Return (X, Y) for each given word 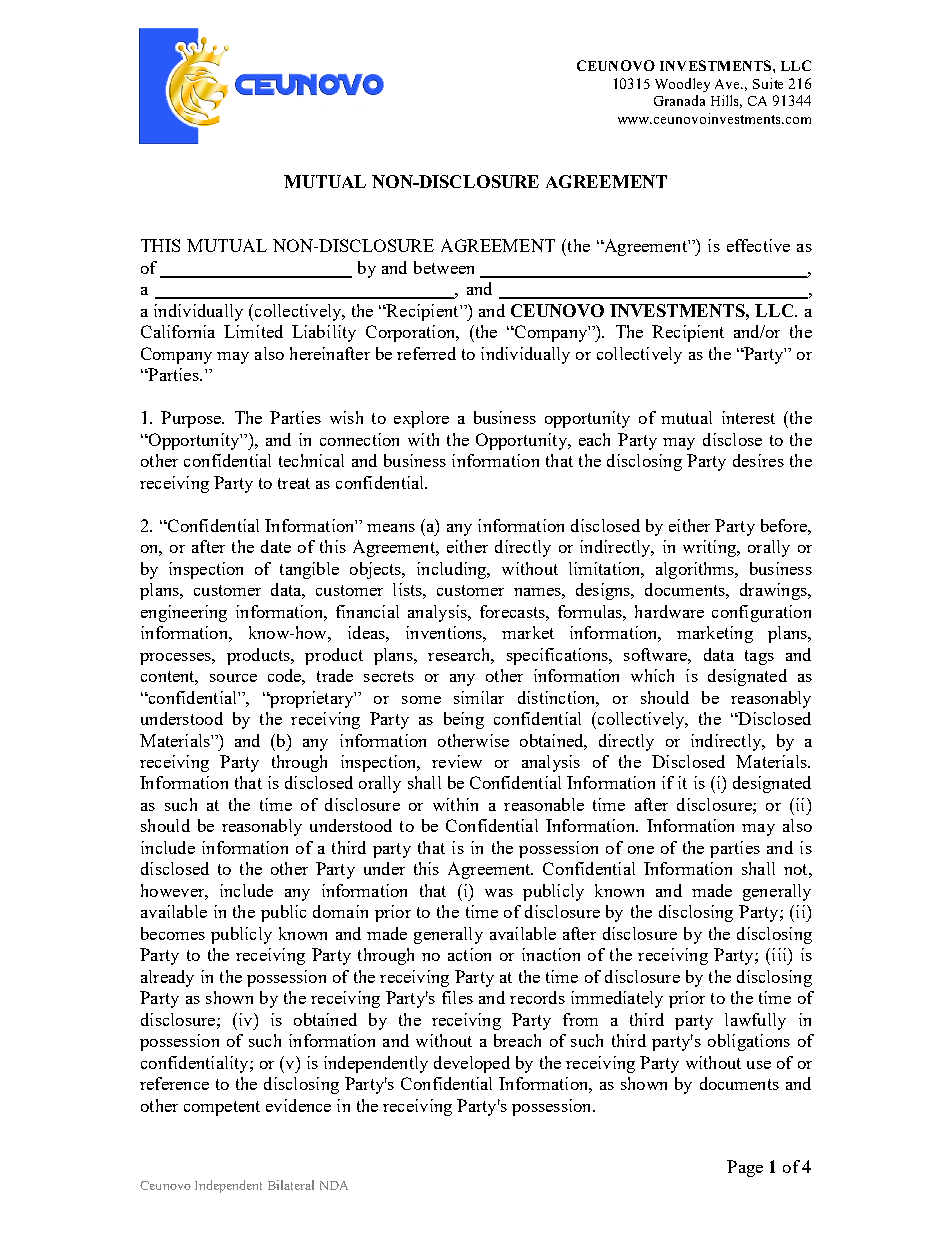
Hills (726, 101)
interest (748, 417)
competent (222, 1108)
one (641, 850)
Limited (253, 331)
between (444, 267)
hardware (669, 611)
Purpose (192, 419)
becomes (173, 933)
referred (426, 353)
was (499, 893)
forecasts (513, 611)
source (233, 678)
